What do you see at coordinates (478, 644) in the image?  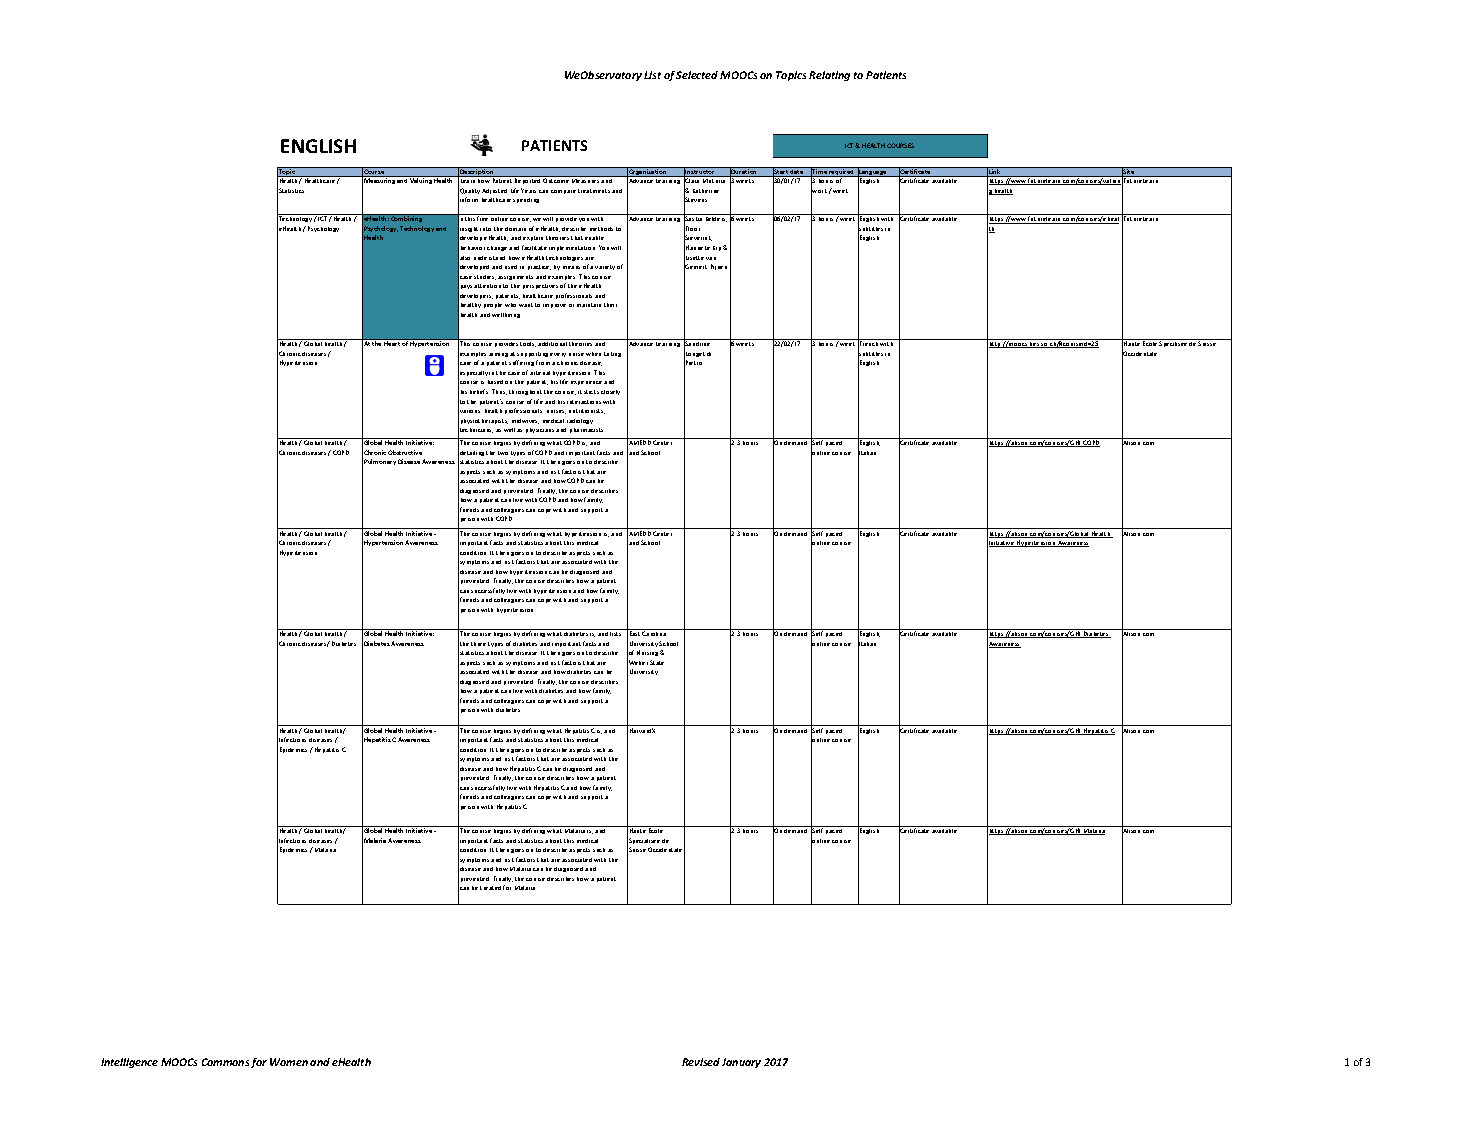 I see `three` at bounding box center [478, 644].
